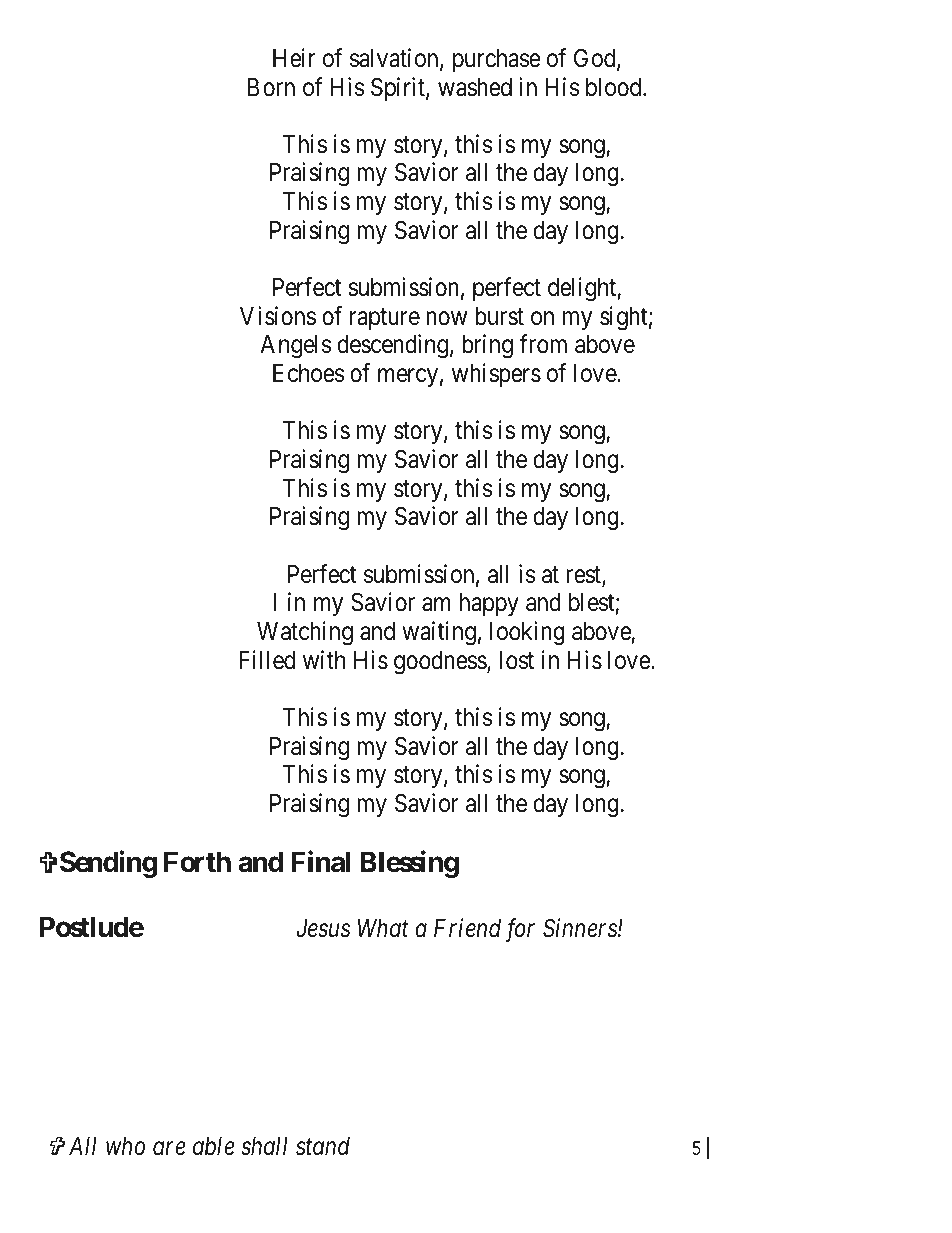  What do you see at coordinates (214, 1146) in the image?
I see `able` at bounding box center [214, 1146].
